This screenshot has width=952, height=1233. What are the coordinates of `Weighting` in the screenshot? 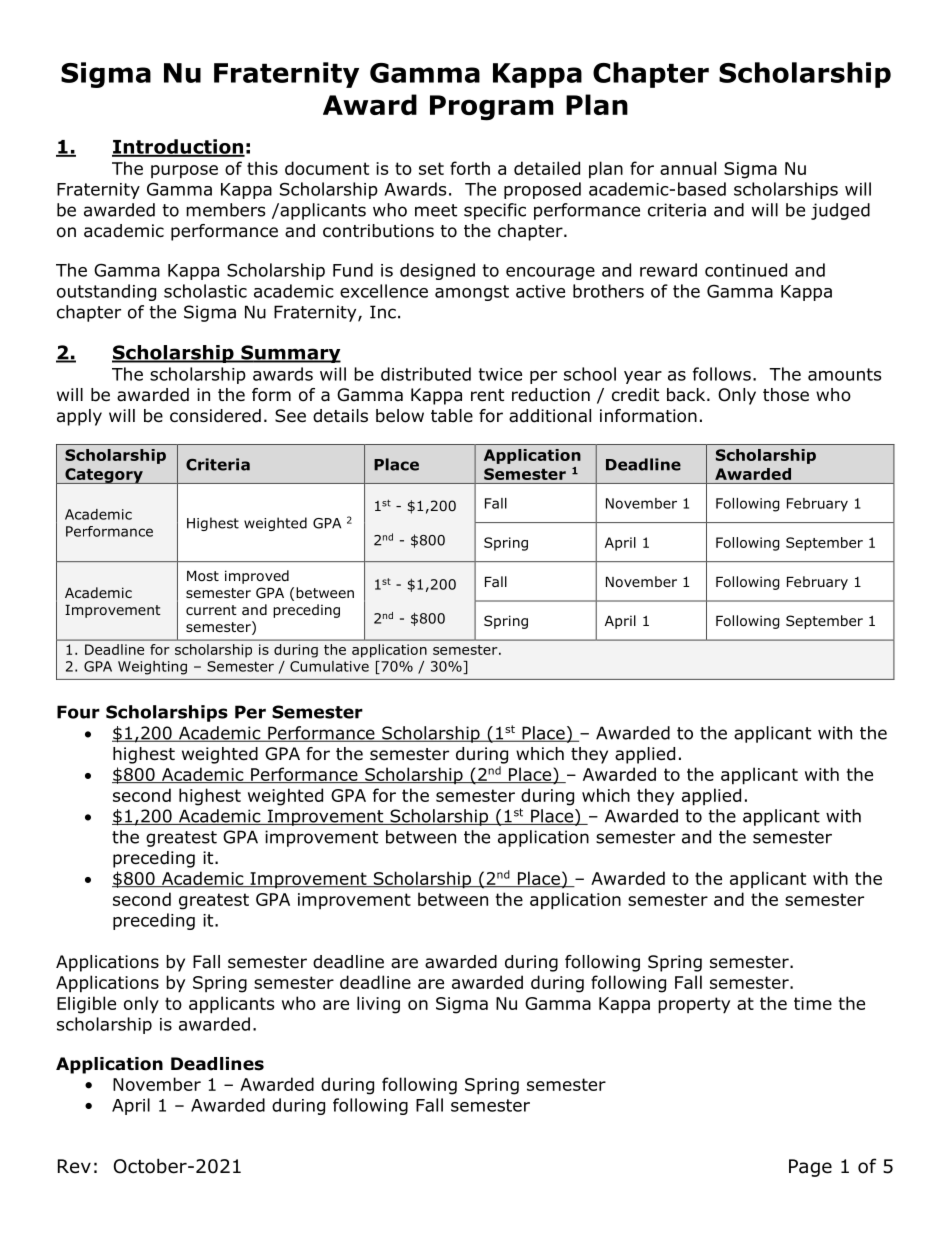 It's located at (152, 668).
